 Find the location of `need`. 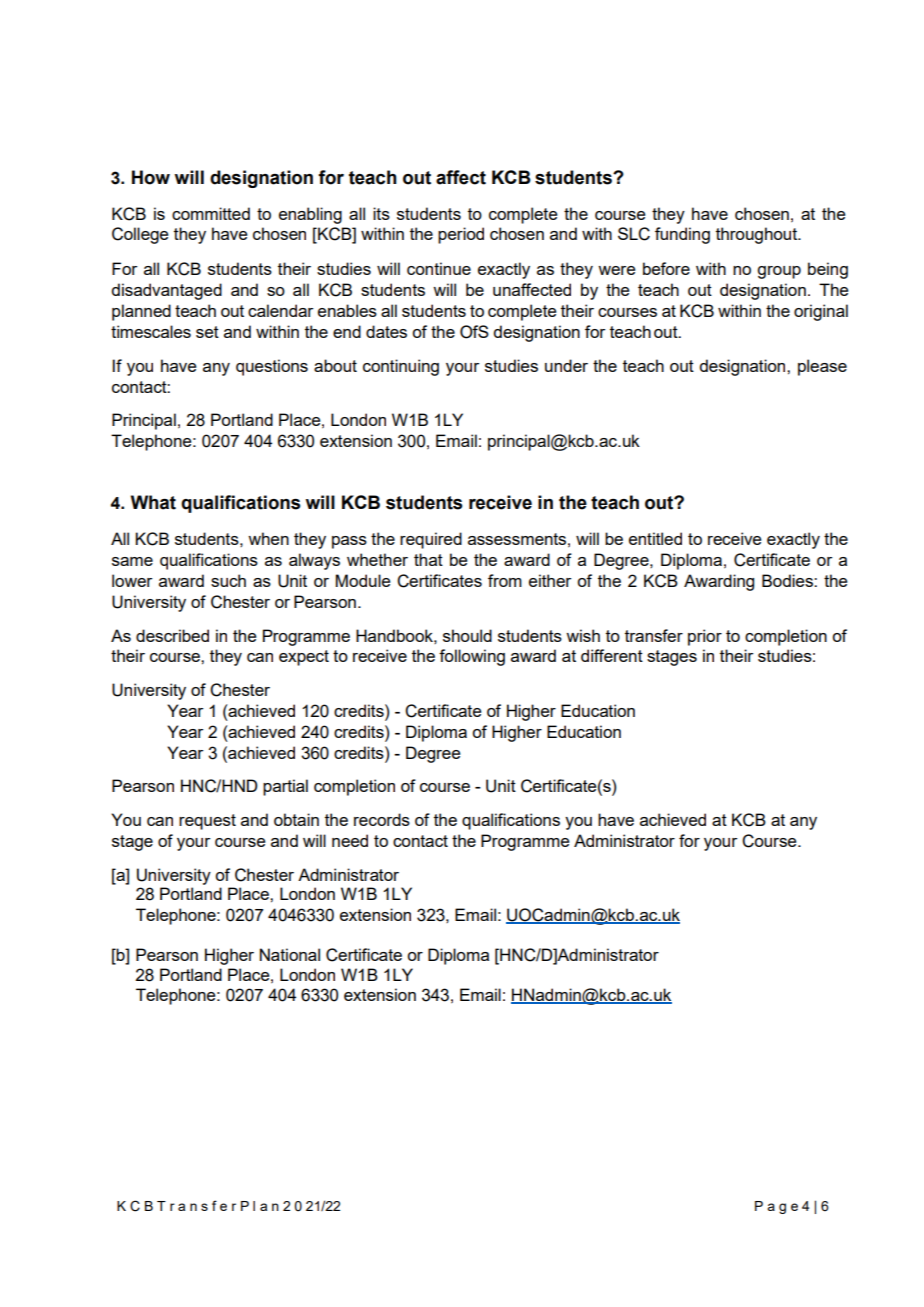

need is located at coordinates (350, 840).
